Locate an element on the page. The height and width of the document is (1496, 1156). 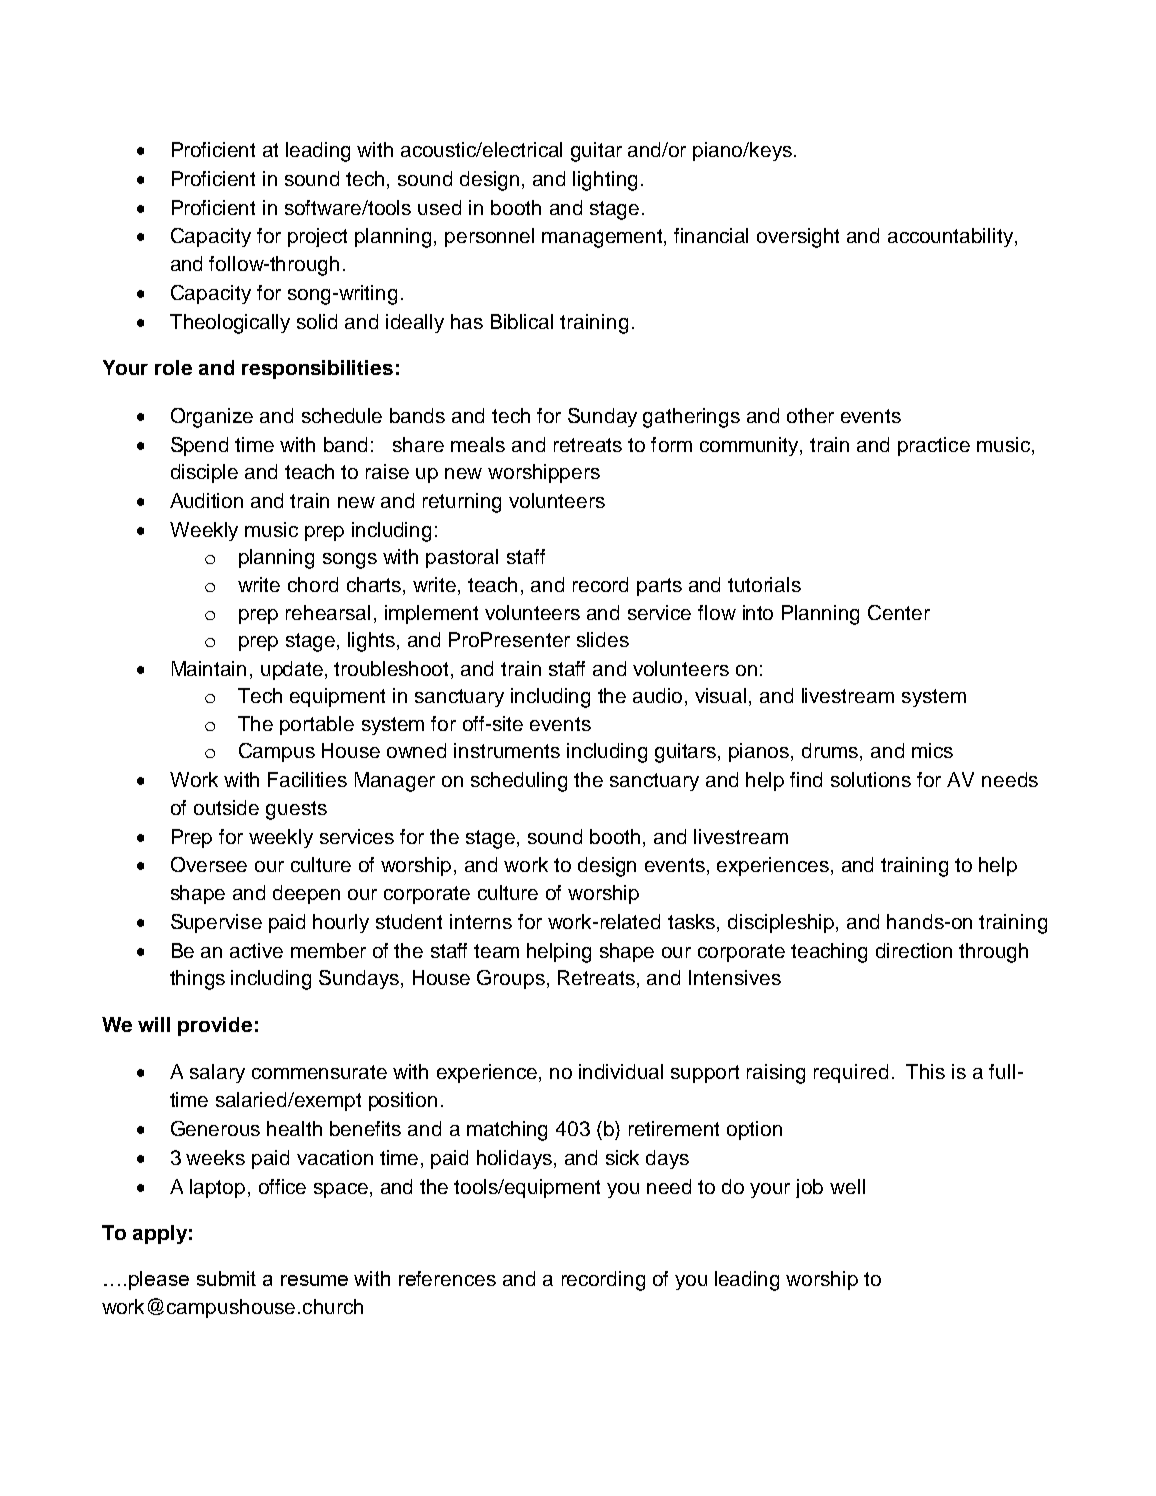
well is located at coordinates (847, 1186).
